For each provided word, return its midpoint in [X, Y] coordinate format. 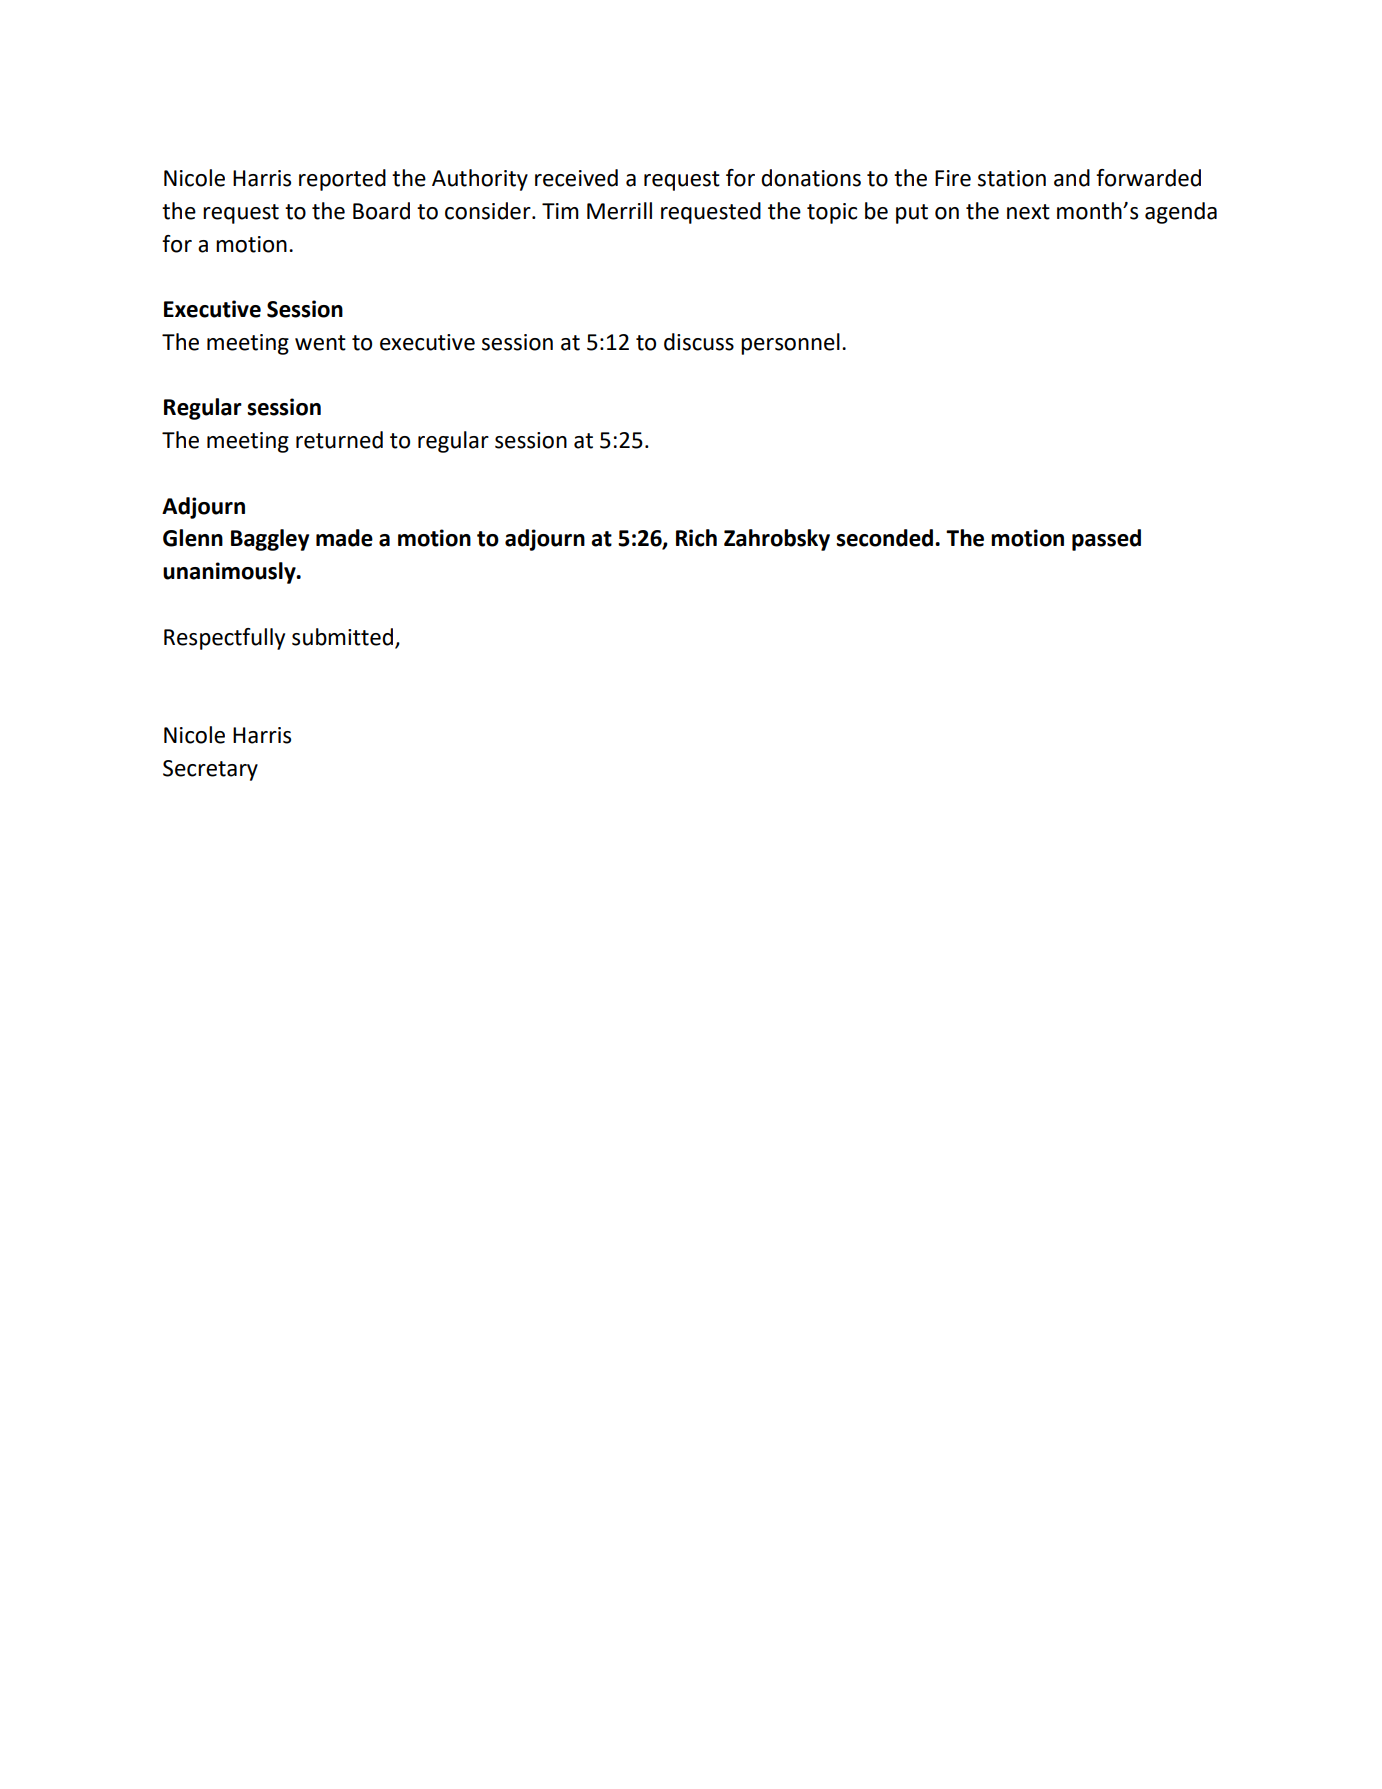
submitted [342, 637]
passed [1106, 540]
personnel [790, 344]
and [1072, 178]
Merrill [619, 211]
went [320, 343]
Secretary [210, 770]
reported [342, 180]
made [344, 538]
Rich [696, 538]
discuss [699, 342]
